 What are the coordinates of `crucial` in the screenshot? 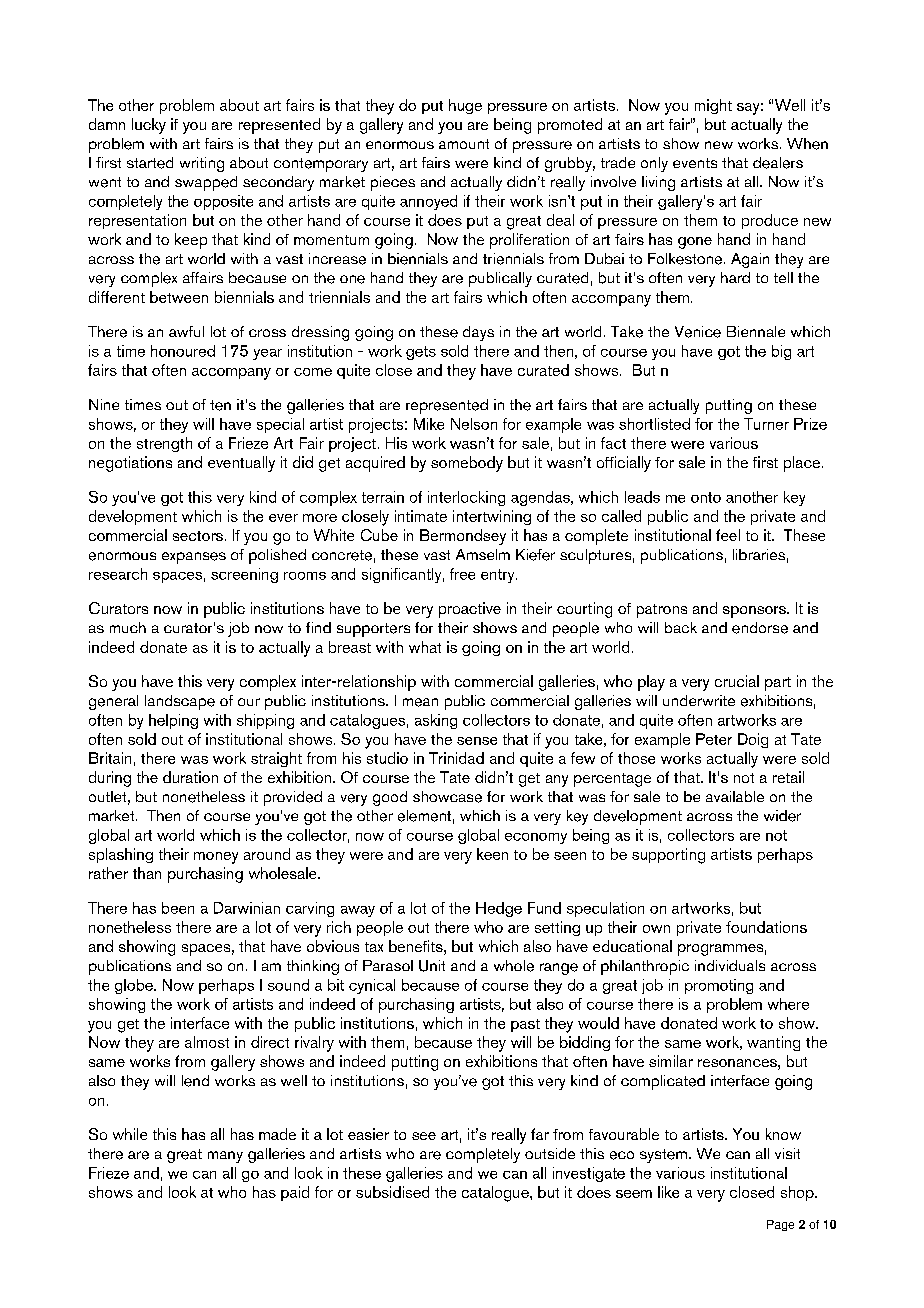 It's located at (737, 681).
